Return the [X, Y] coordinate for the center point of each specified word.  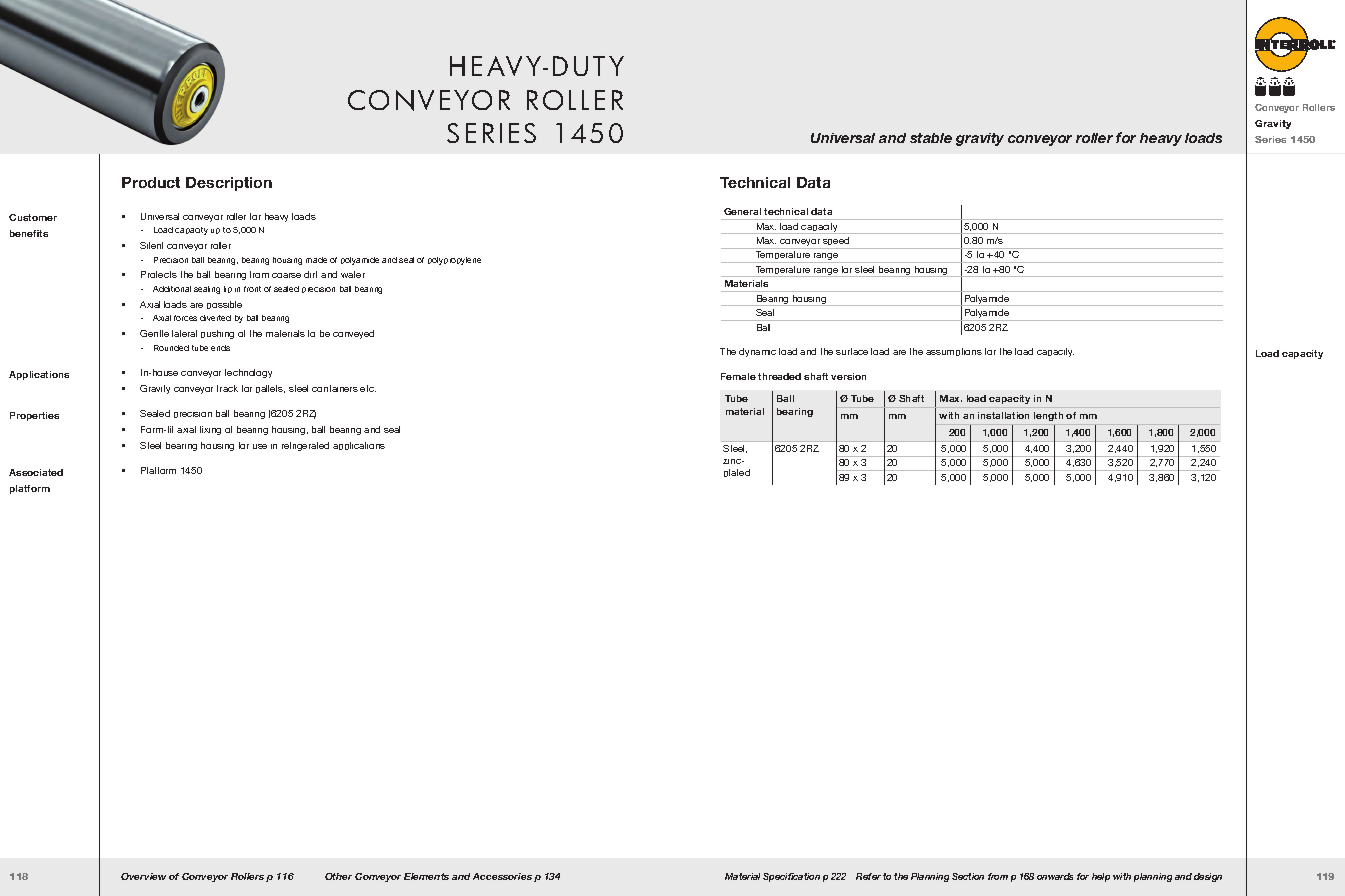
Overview [143, 876]
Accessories [502, 876]
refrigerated [305, 446]
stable [931, 138]
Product [151, 182]
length [1048, 416]
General [742, 211]
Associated [36, 472]
